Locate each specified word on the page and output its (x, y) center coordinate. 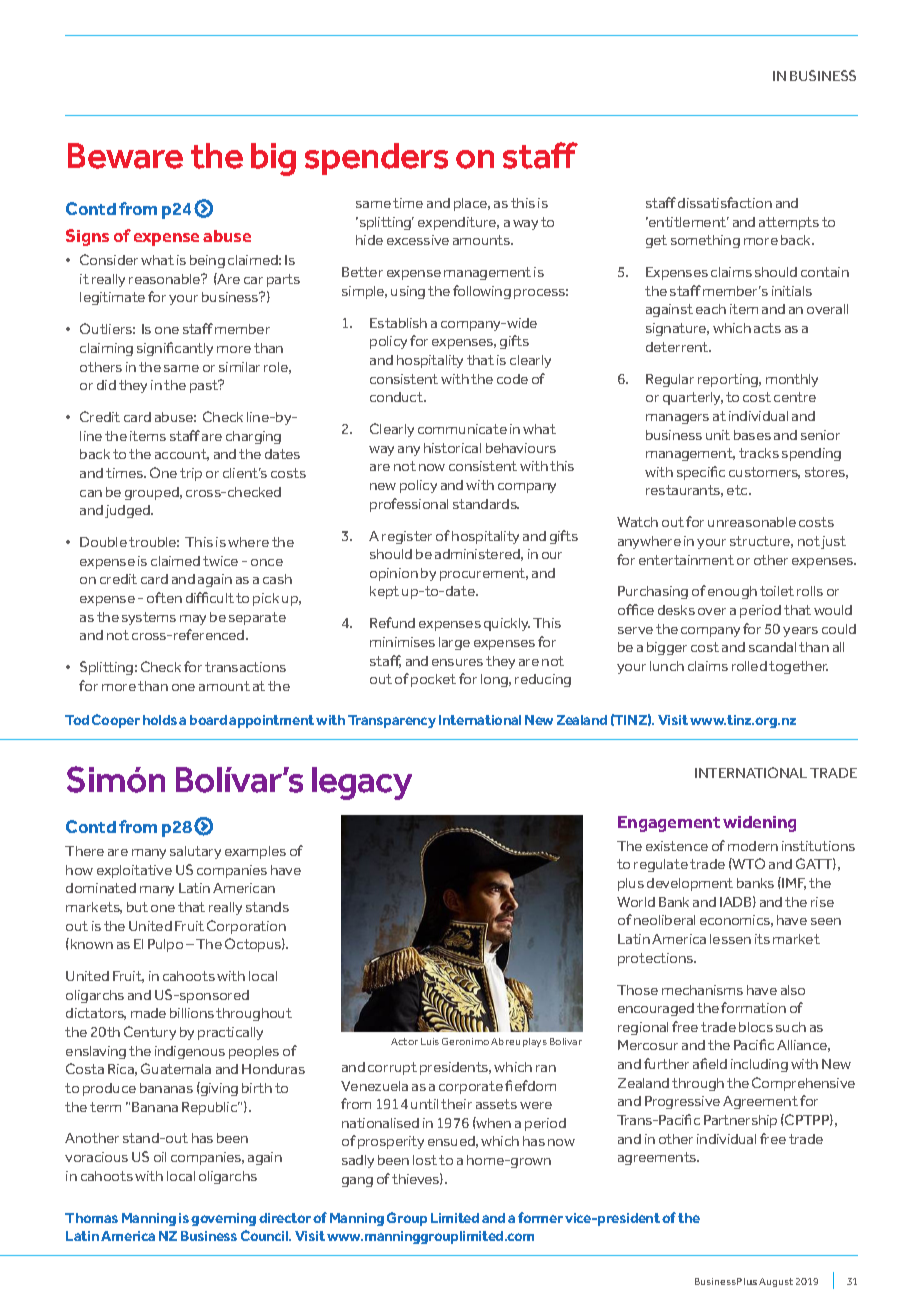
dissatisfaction (725, 202)
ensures (457, 662)
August (776, 1282)
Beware (125, 156)
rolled (749, 666)
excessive (418, 240)
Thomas (91, 1218)
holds (160, 720)
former (540, 1217)
